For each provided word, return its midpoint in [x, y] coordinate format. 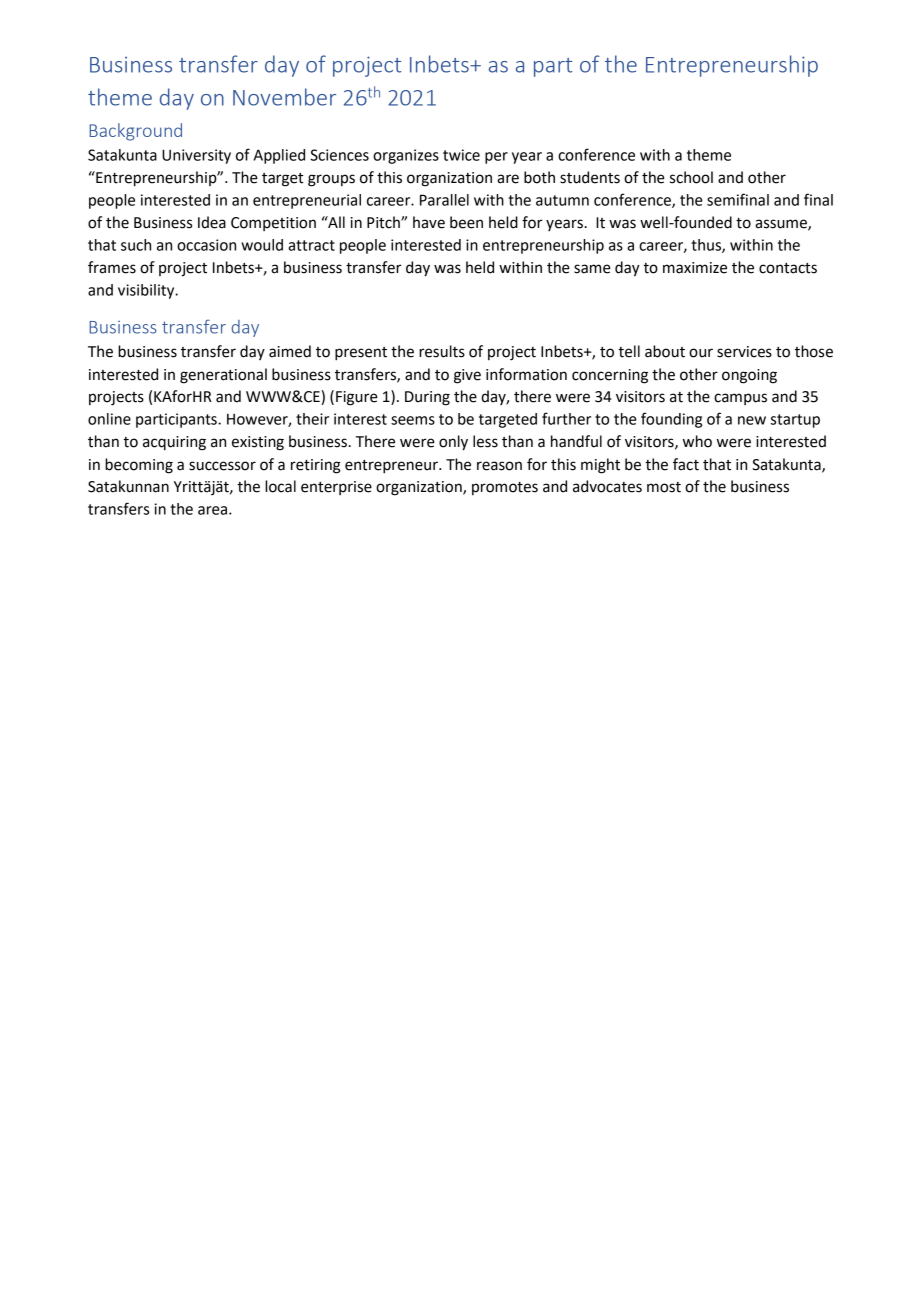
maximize [695, 268]
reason [499, 466]
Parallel [444, 200]
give [467, 376]
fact [686, 464]
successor [222, 466]
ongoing [749, 376]
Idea [212, 222]
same [592, 269]
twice [461, 155]
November [284, 97]
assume [782, 225]
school [691, 177]
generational [223, 376]
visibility [147, 291]
